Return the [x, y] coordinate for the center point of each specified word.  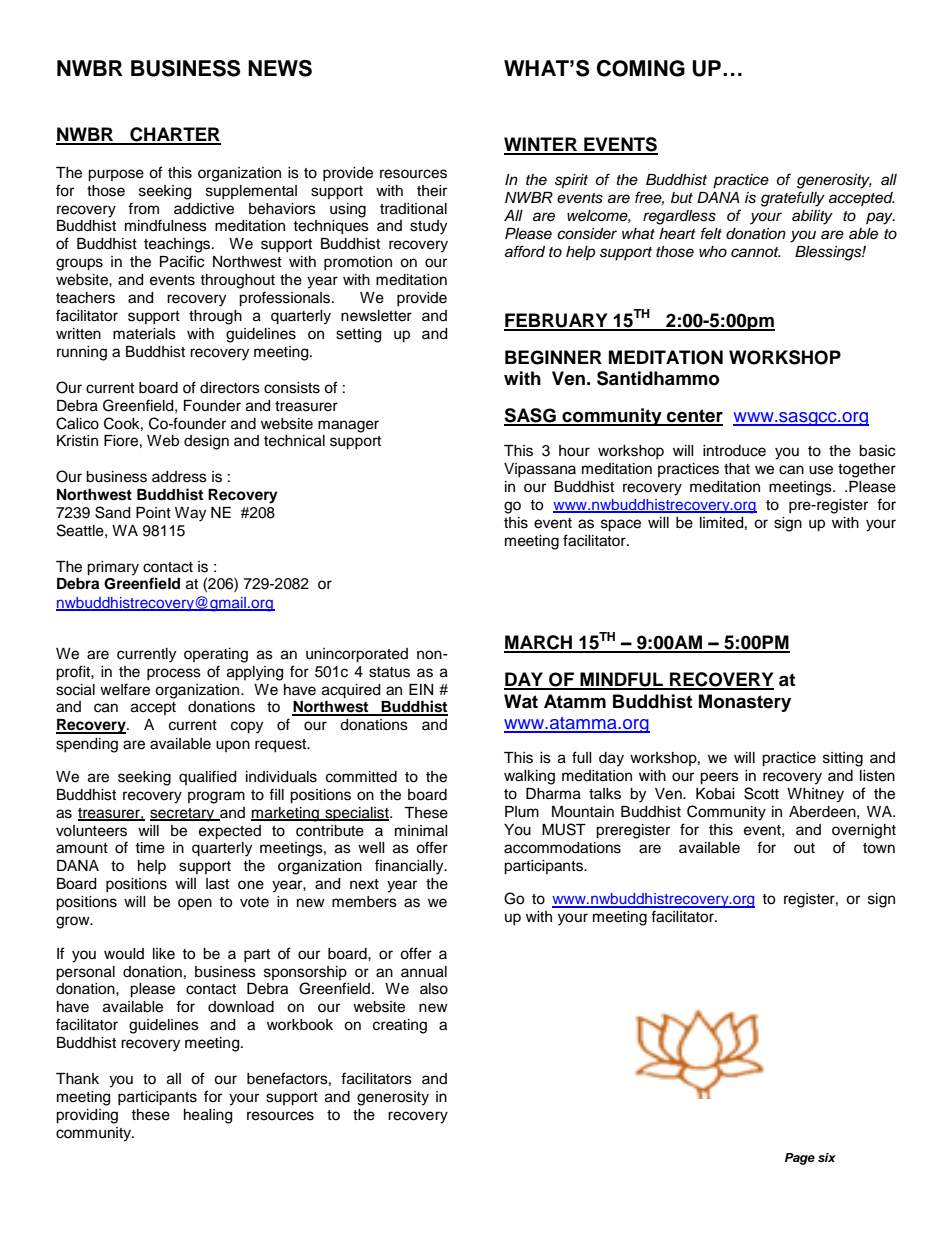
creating [400, 1026]
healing [208, 1116]
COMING [641, 68]
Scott [761, 793]
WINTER [541, 145]
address [179, 477]
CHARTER [174, 135]
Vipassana [540, 470]
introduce [734, 451]
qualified [207, 777]
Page [800, 1159]
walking [529, 777]
